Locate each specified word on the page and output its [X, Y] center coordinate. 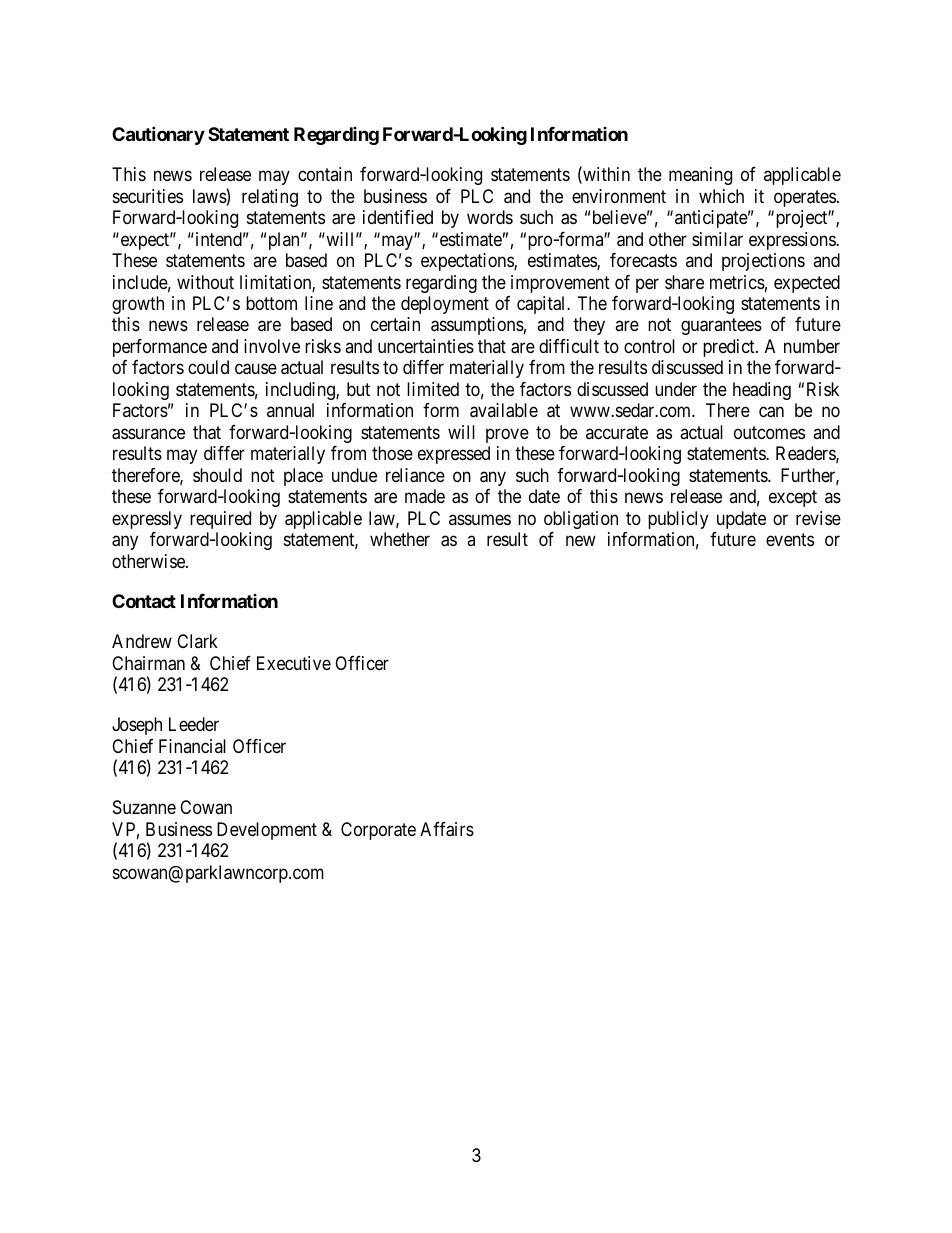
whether [400, 539]
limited [433, 389]
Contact [144, 601]
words [490, 217]
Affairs [447, 829]
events [790, 540]
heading [762, 391]
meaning [700, 176]
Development [267, 831]
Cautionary [158, 135]
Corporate [378, 831]
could [208, 367]
